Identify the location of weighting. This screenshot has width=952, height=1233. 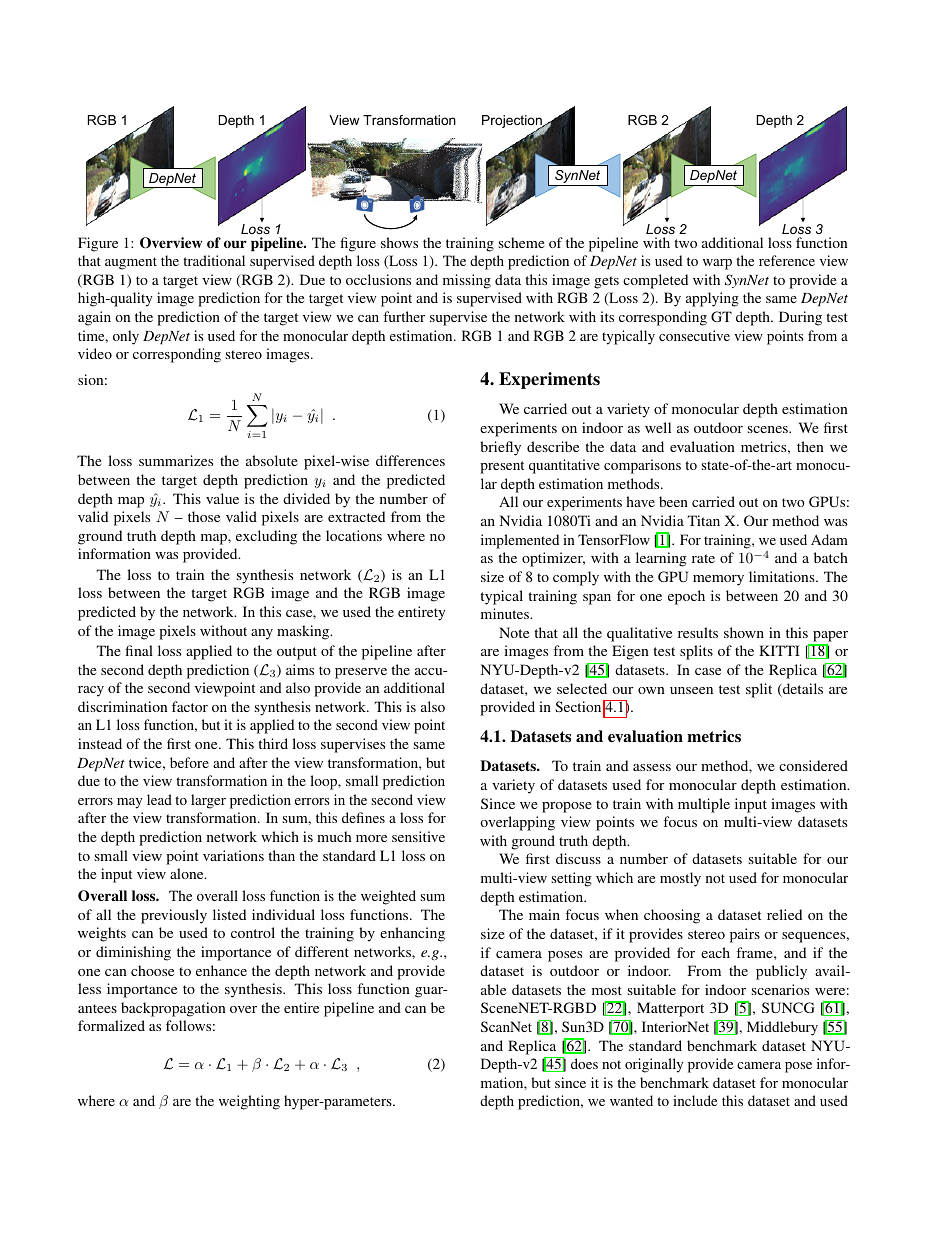
(249, 1102).
